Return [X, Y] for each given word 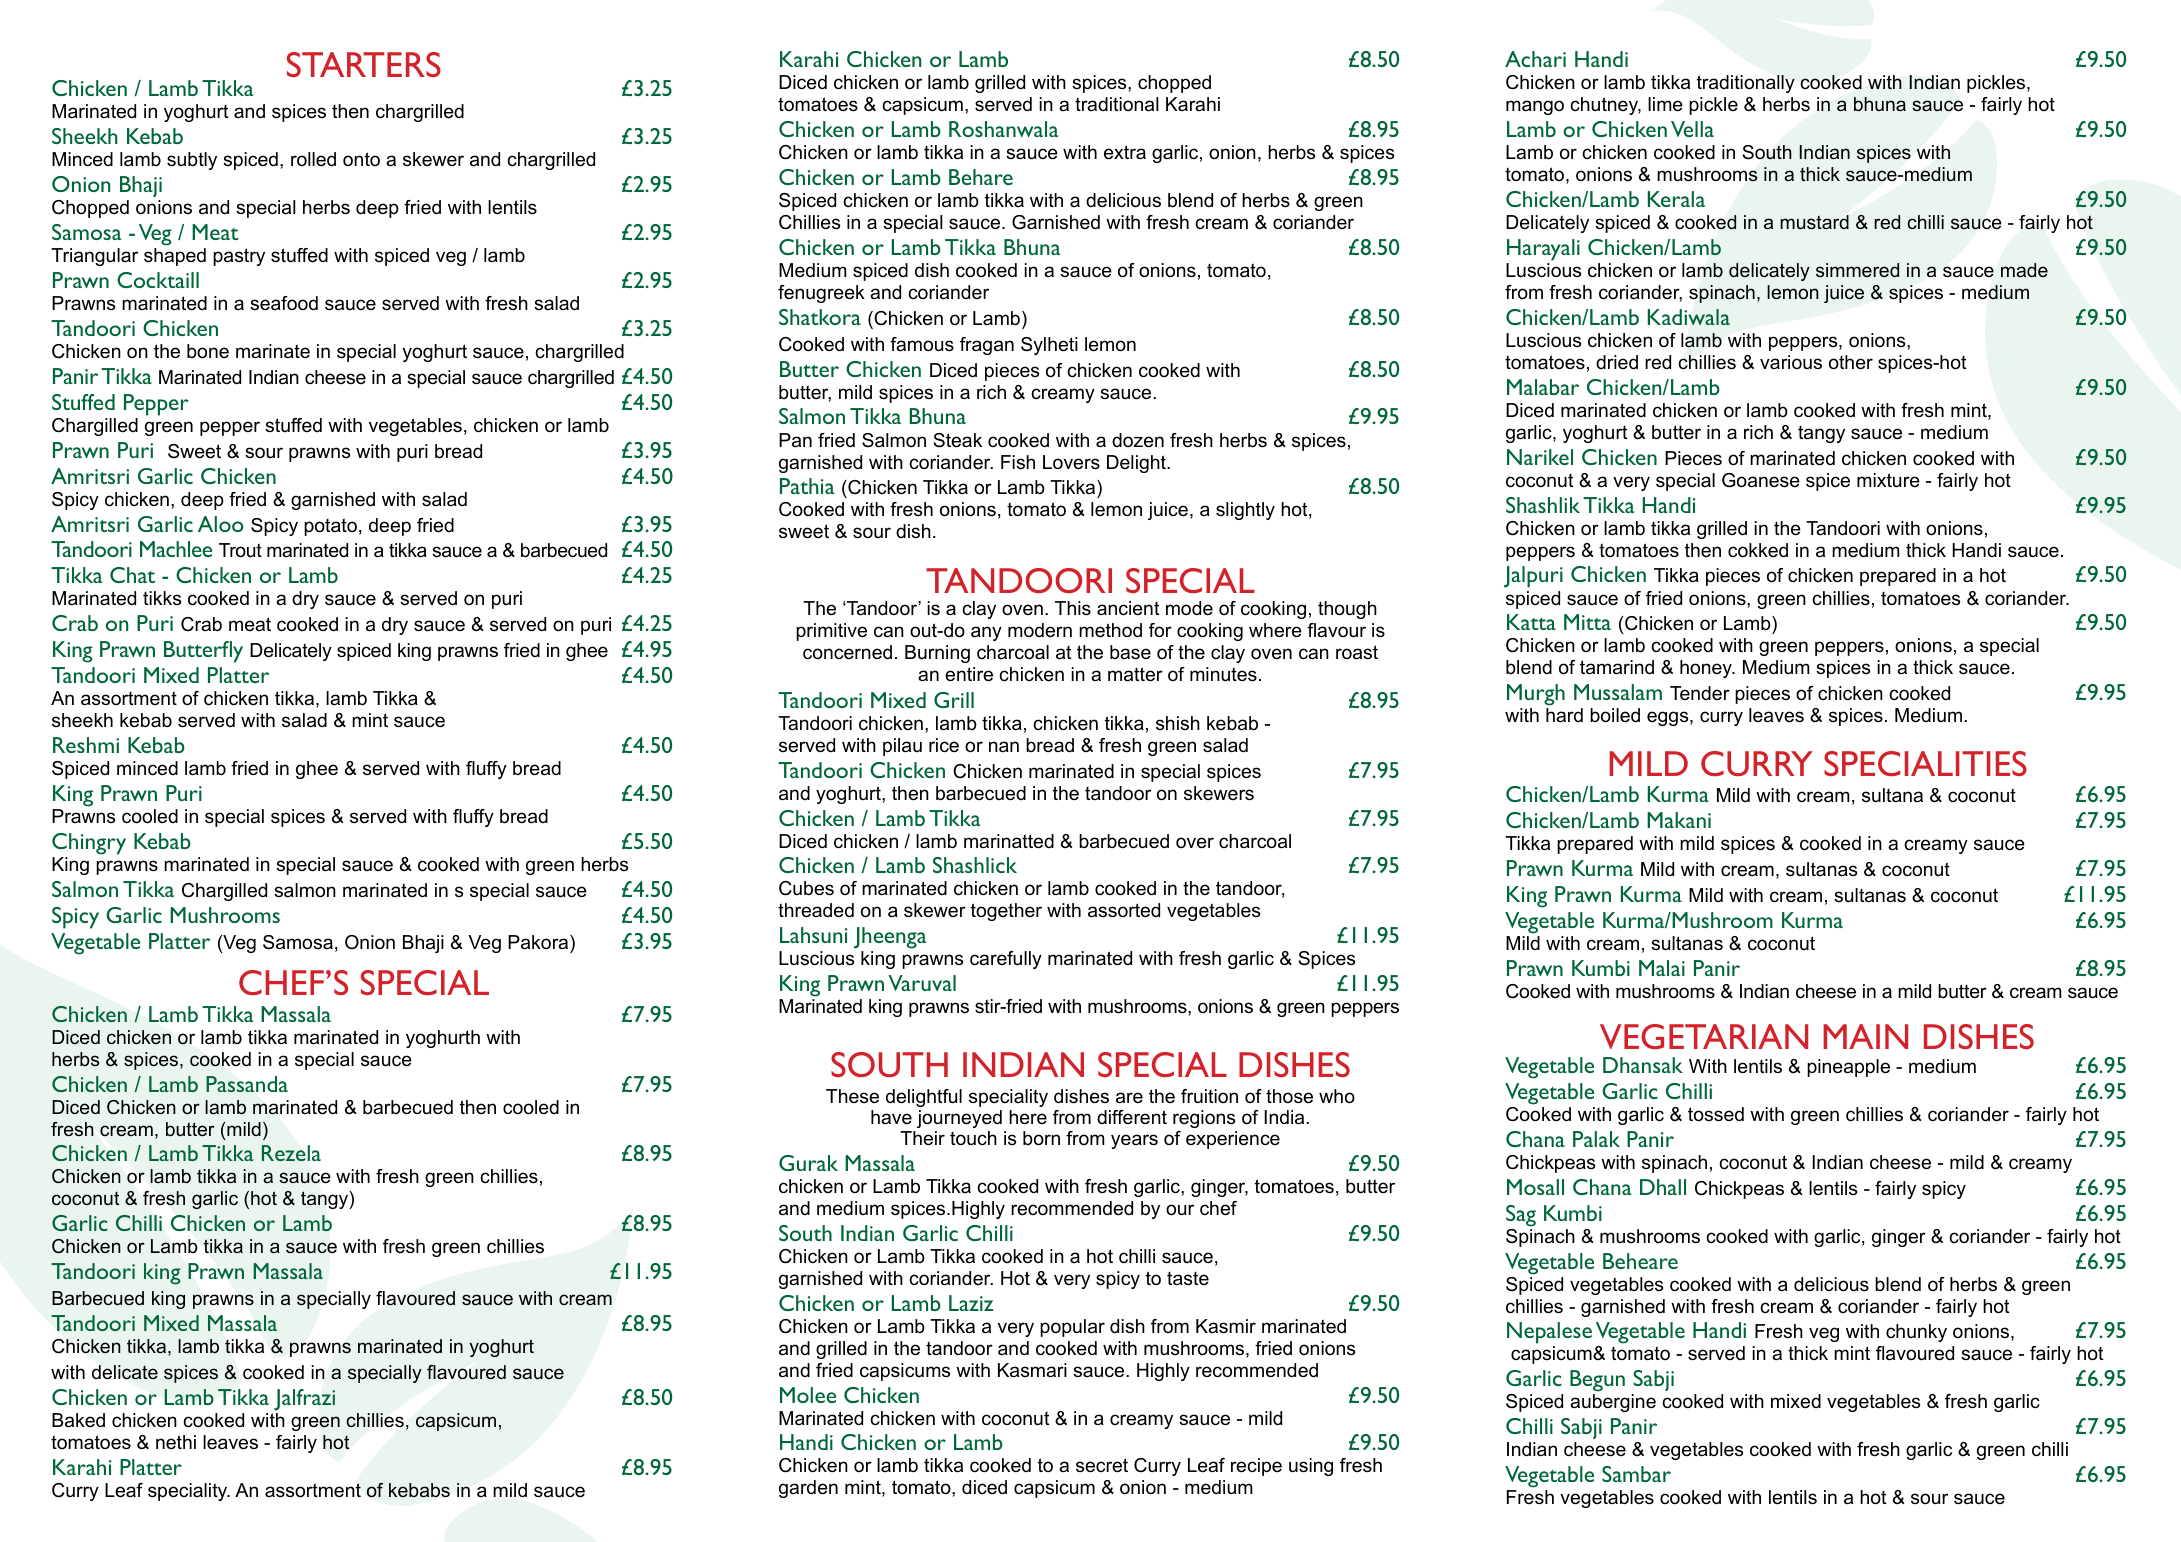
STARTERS [364, 64]
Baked [78, 1420]
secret [1102, 1465]
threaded [816, 910]
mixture [1888, 480]
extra [1125, 152]
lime [1665, 104]
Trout [240, 550]
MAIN [1865, 1036]
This [1073, 608]
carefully [1006, 960]
